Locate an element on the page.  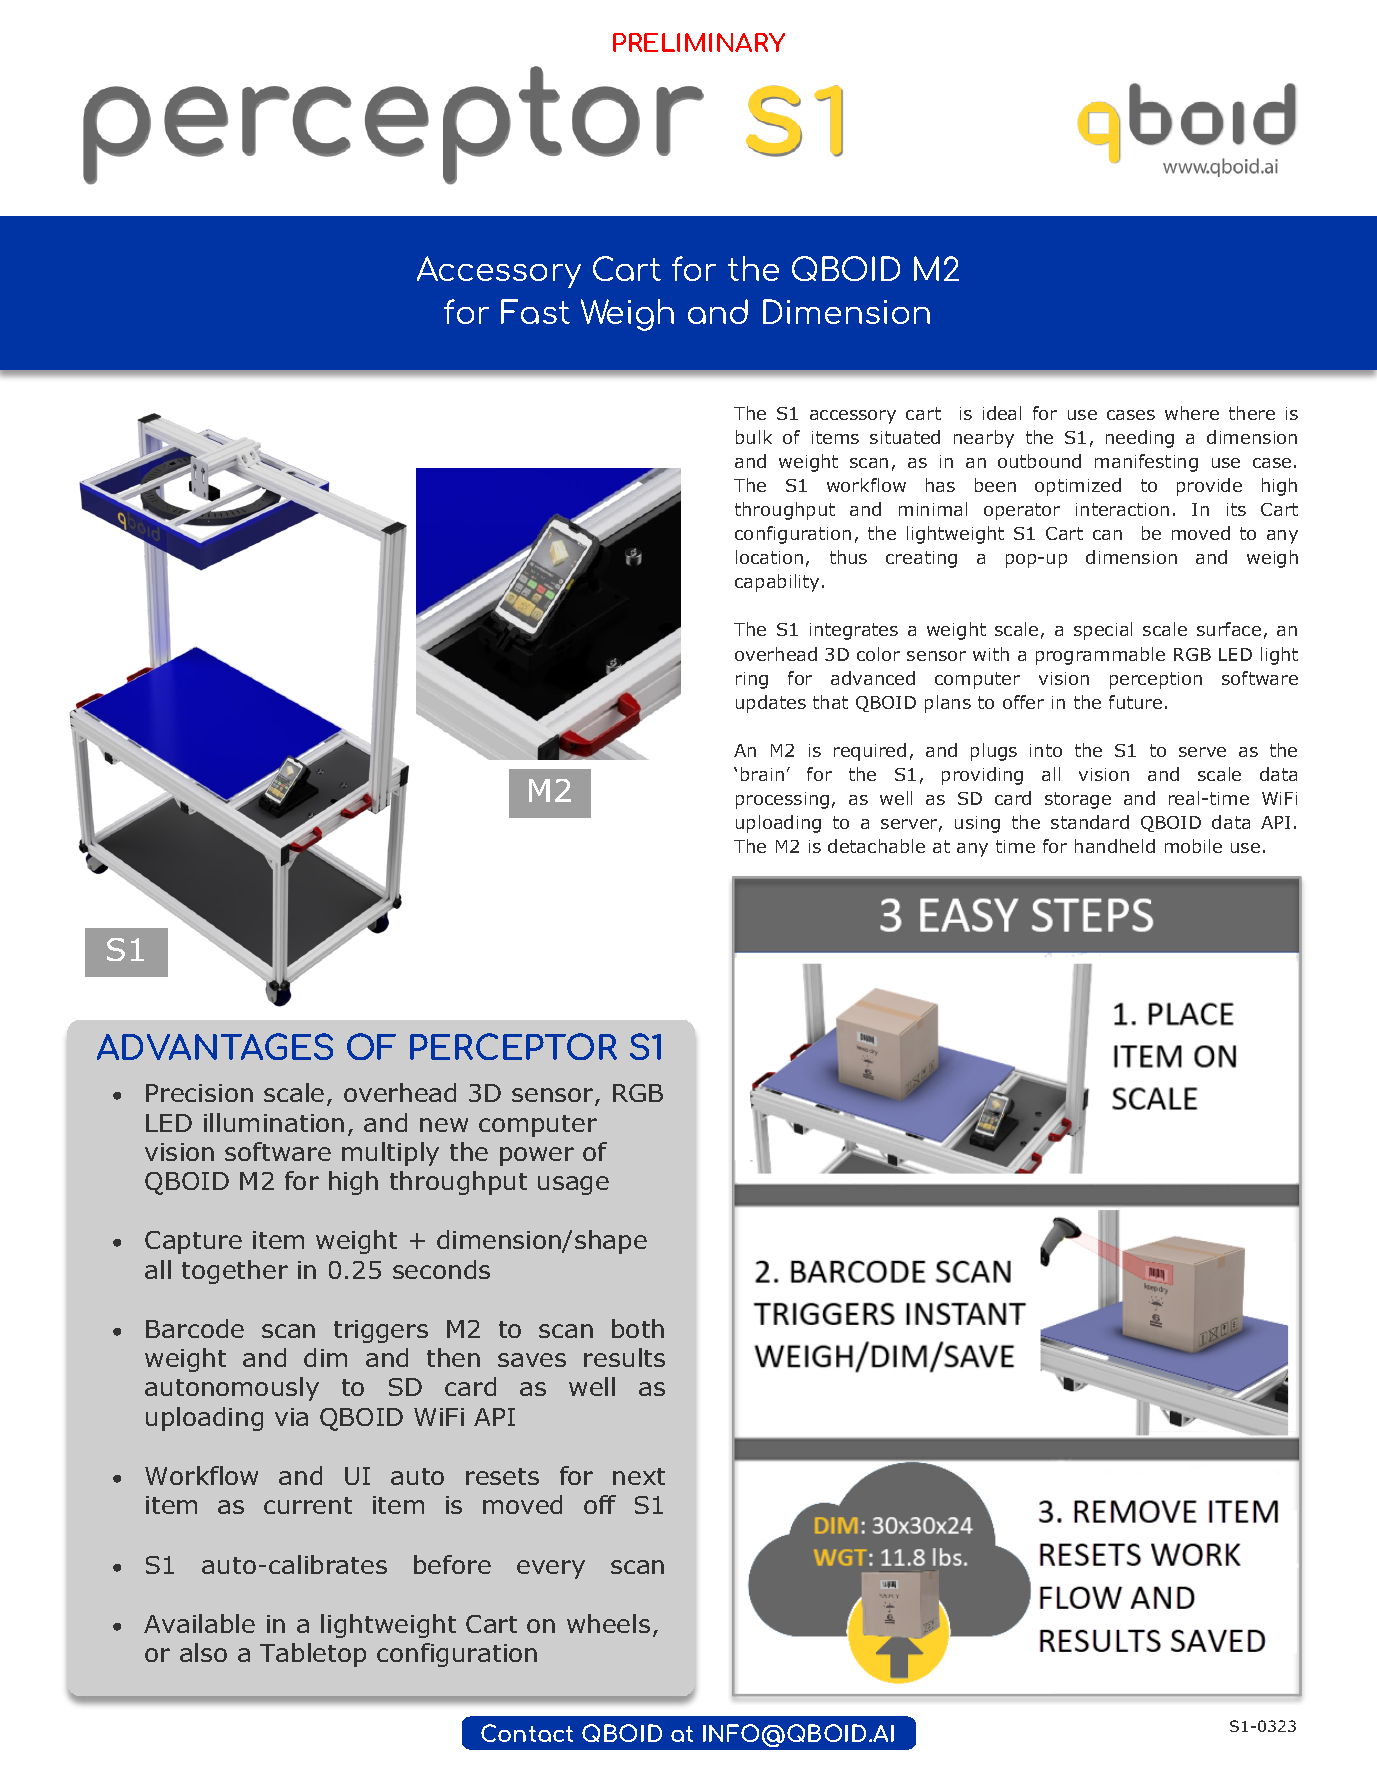
Fast is located at coordinates (535, 311).
